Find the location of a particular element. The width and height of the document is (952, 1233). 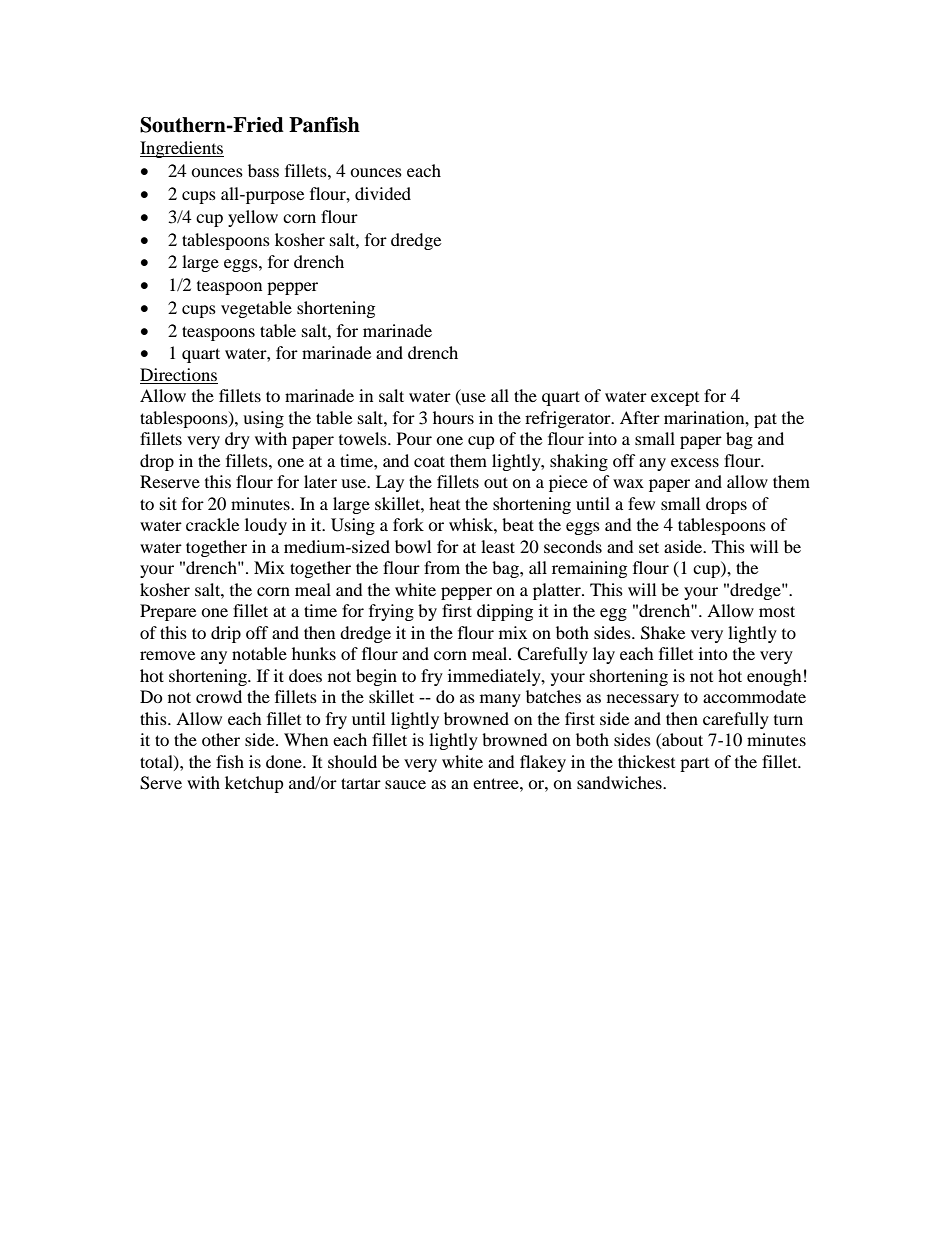

dipping is located at coordinates (505, 612).
